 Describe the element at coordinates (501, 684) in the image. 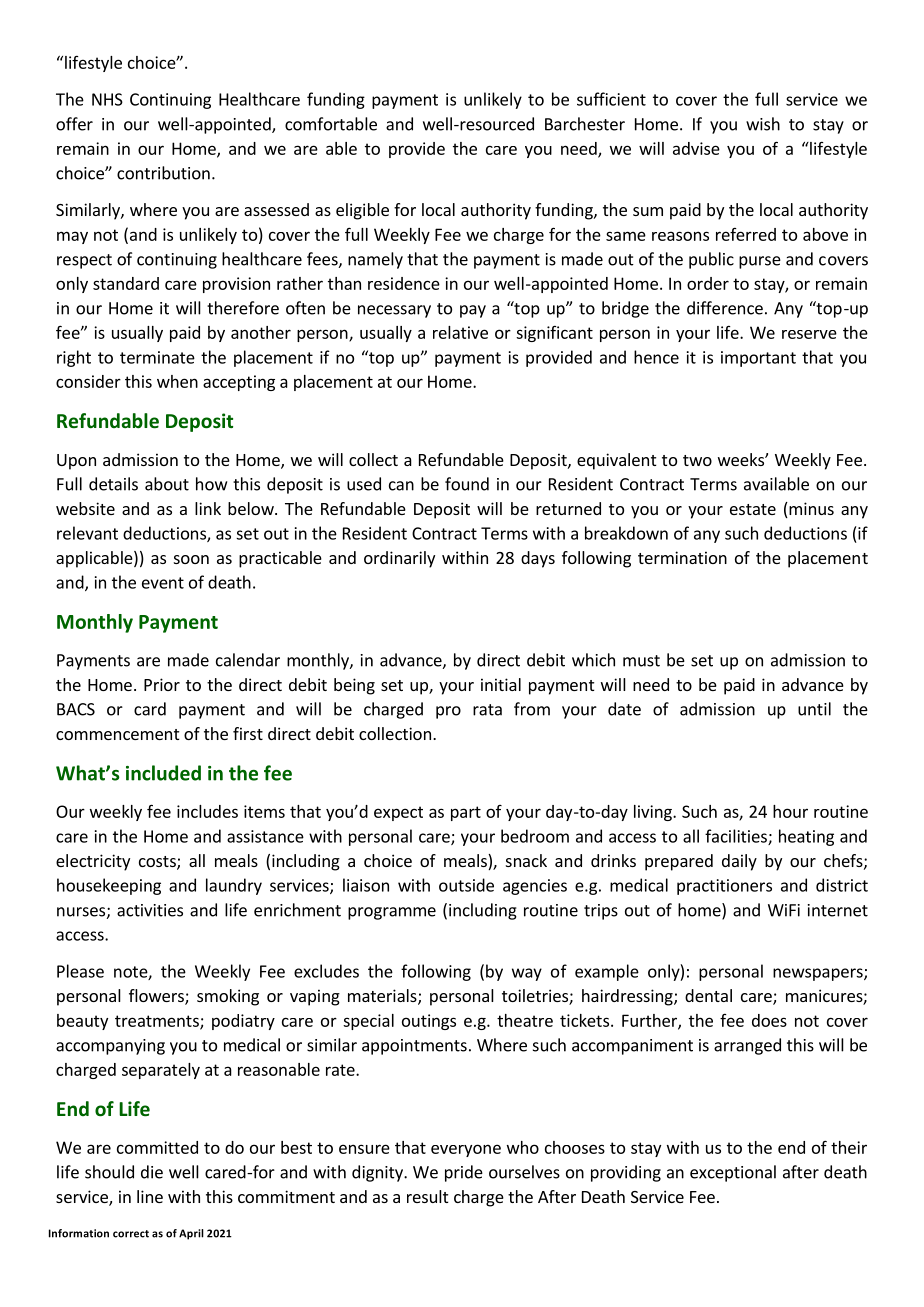

I see `initial` at that location.
